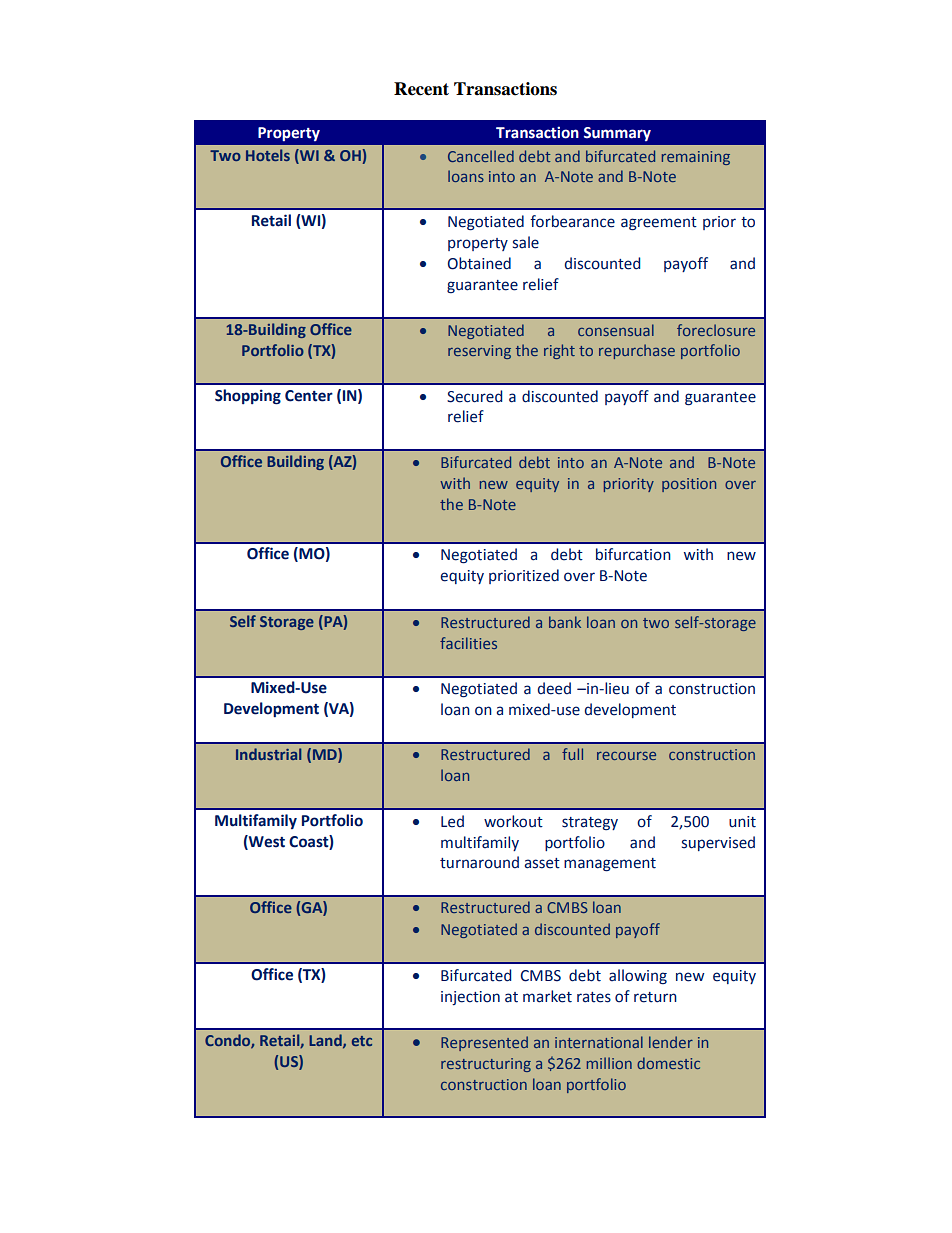 The width and height of the page is (952, 1233). I want to click on Center, so click(309, 396).
